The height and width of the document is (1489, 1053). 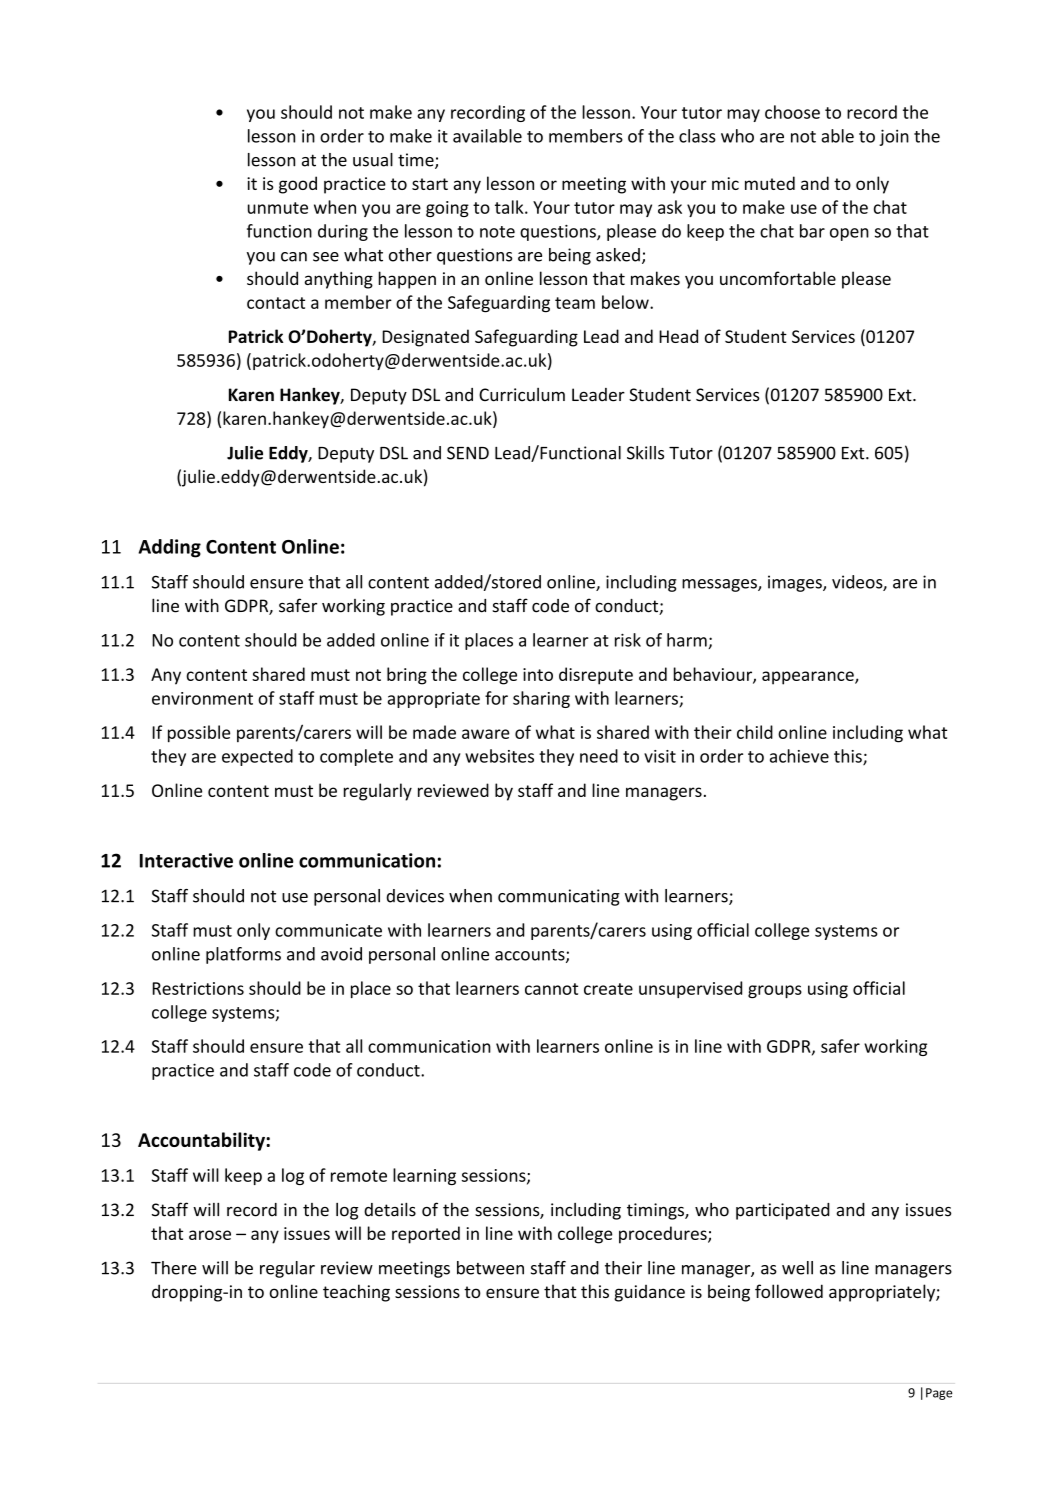 I want to click on good, so click(x=298, y=185).
